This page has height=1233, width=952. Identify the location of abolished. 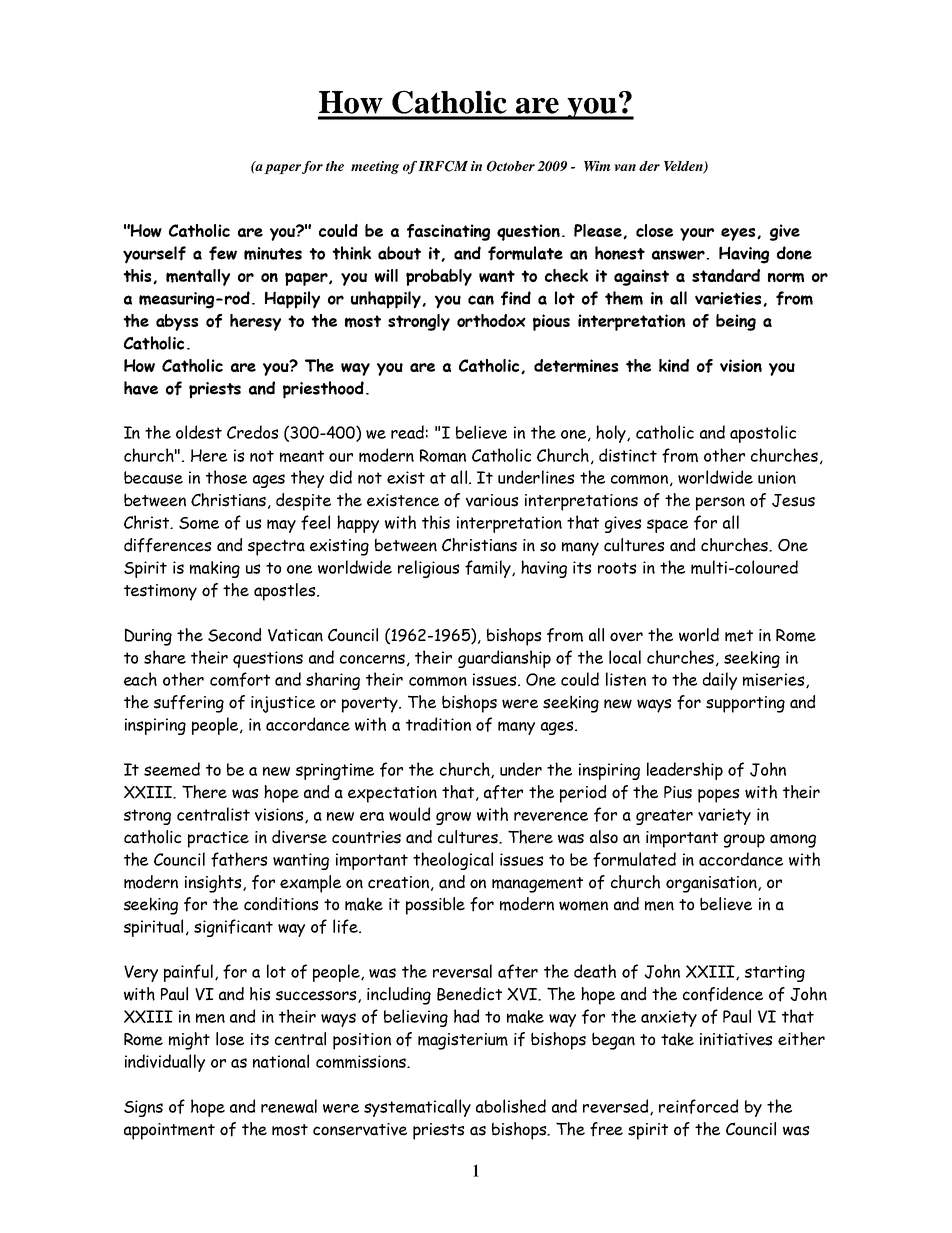
(511, 1106).
